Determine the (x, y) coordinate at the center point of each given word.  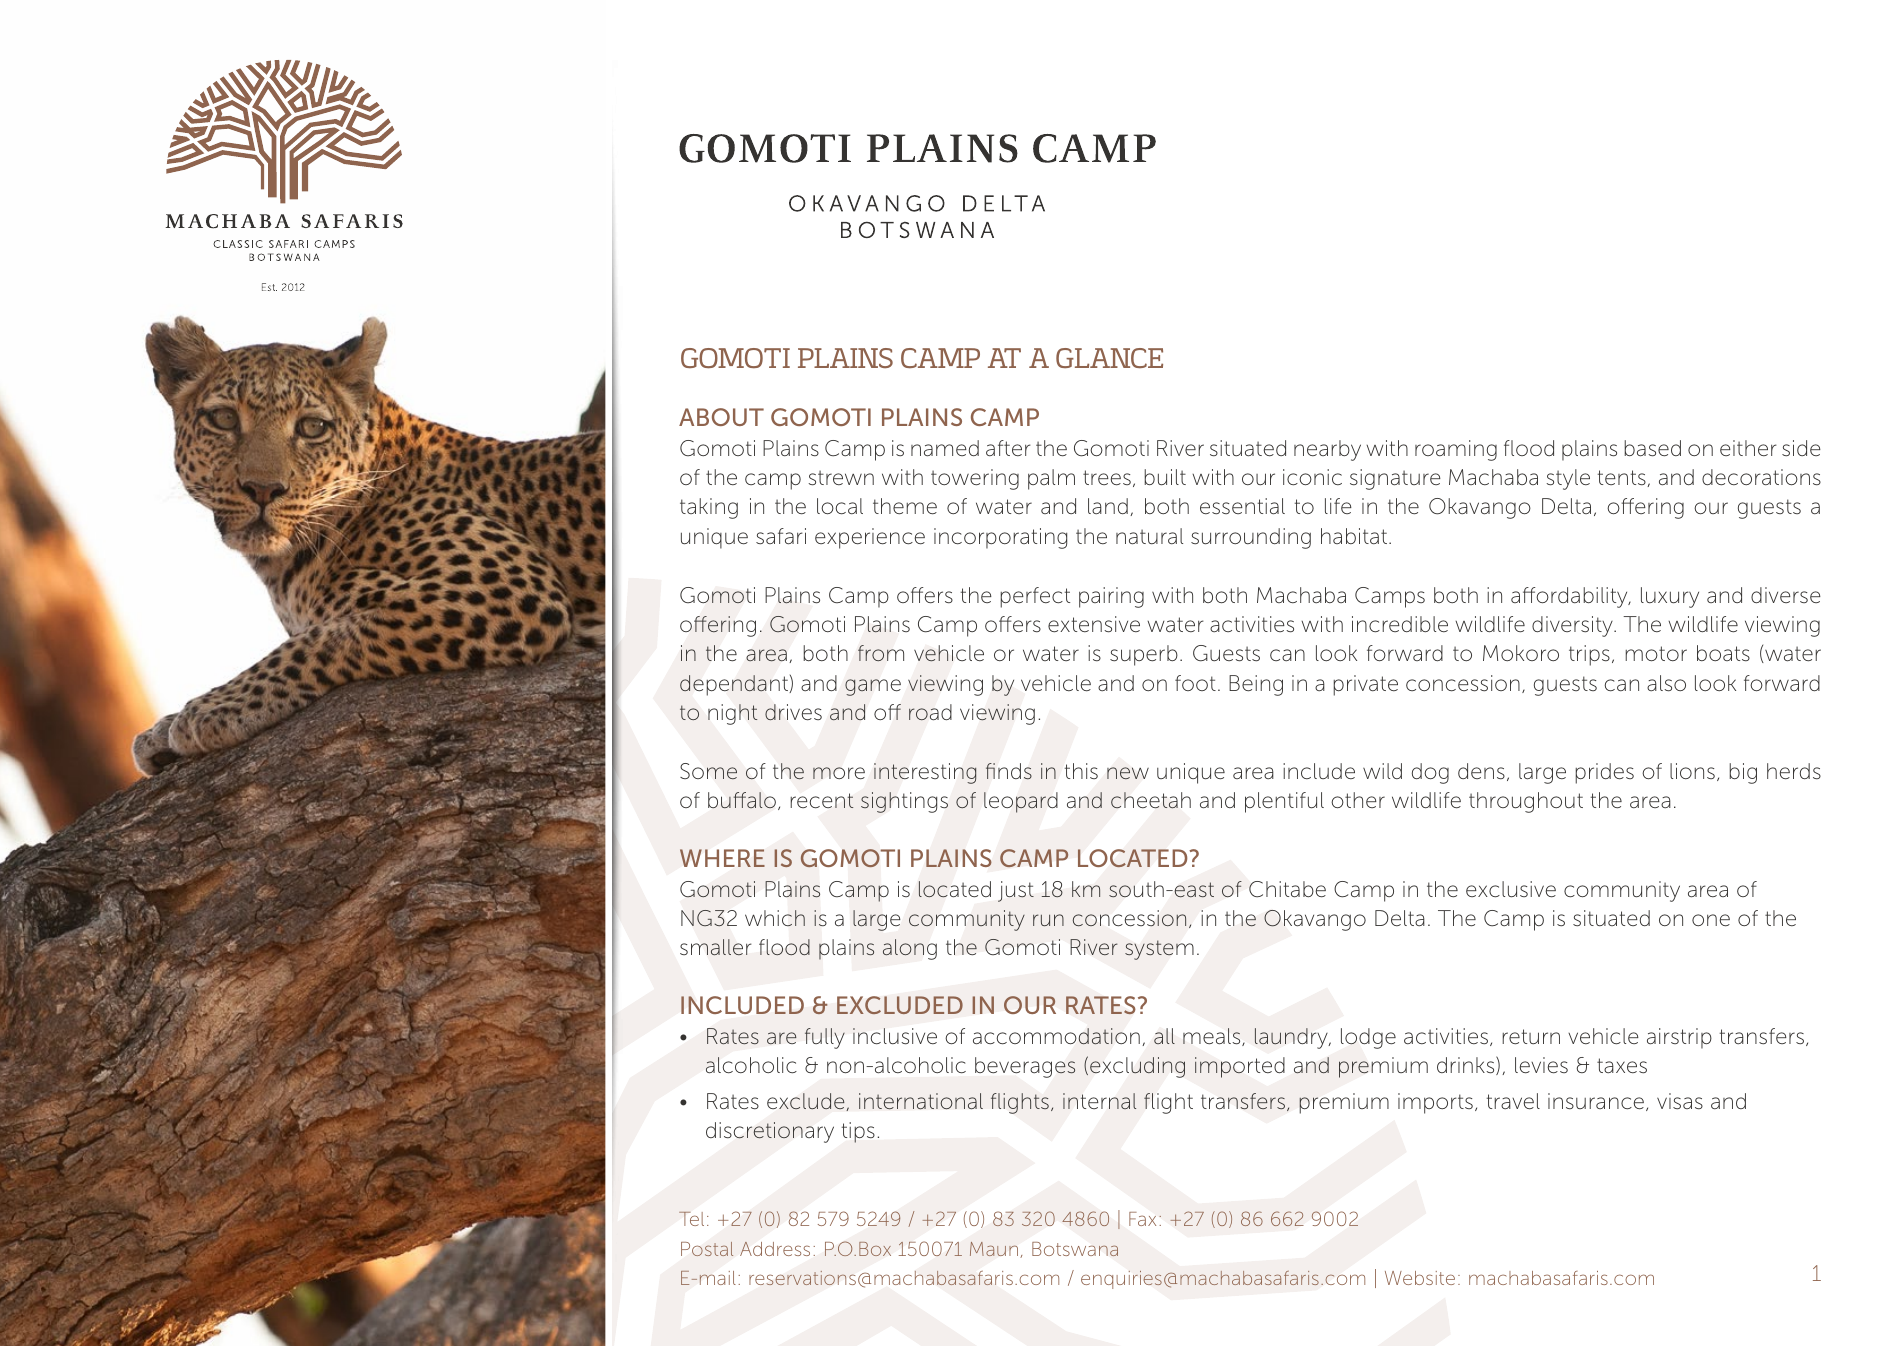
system (1159, 950)
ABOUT (721, 417)
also (1666, 683)
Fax (1142, 1219)
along (910, 949)
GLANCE (1109, 358)
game (873, 687)
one (1711, 920)
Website (1420, 1278)
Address (775, 1249)
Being (1256, 685)
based (1652, 448)
